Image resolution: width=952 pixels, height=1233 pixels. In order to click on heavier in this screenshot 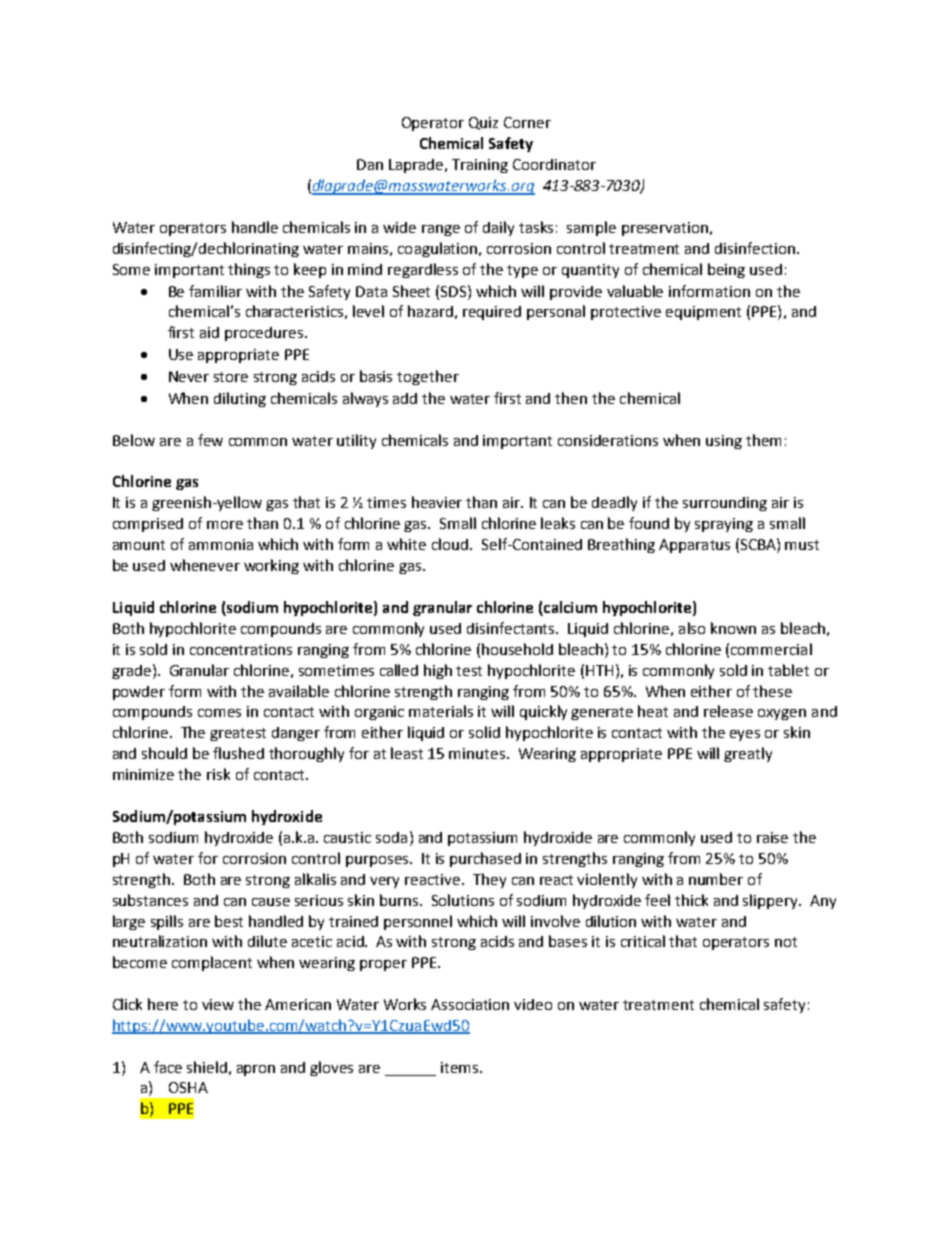, I will do `click(437, 502)`.
